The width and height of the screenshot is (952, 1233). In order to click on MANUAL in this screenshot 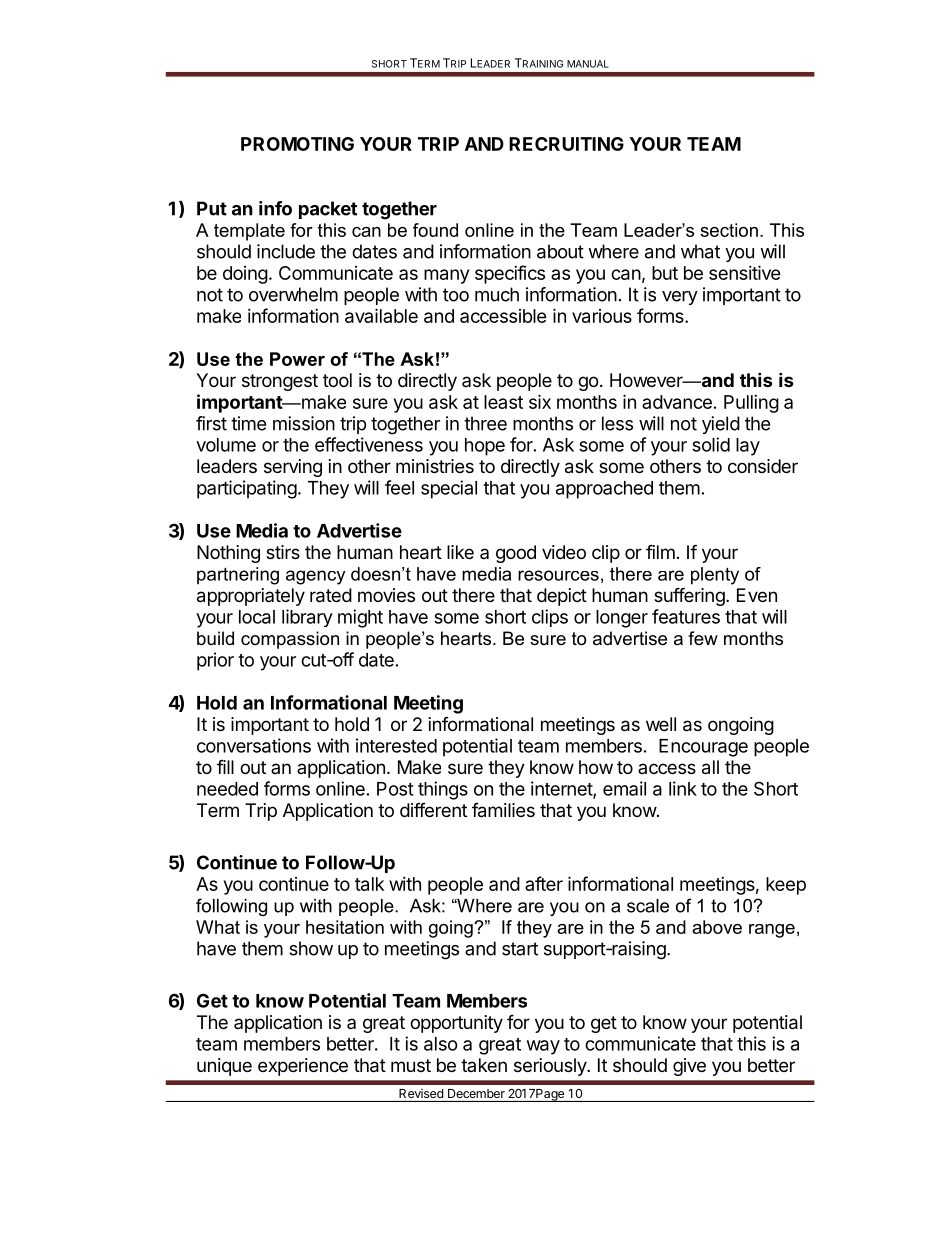, I will do `click(588, 64)`.
